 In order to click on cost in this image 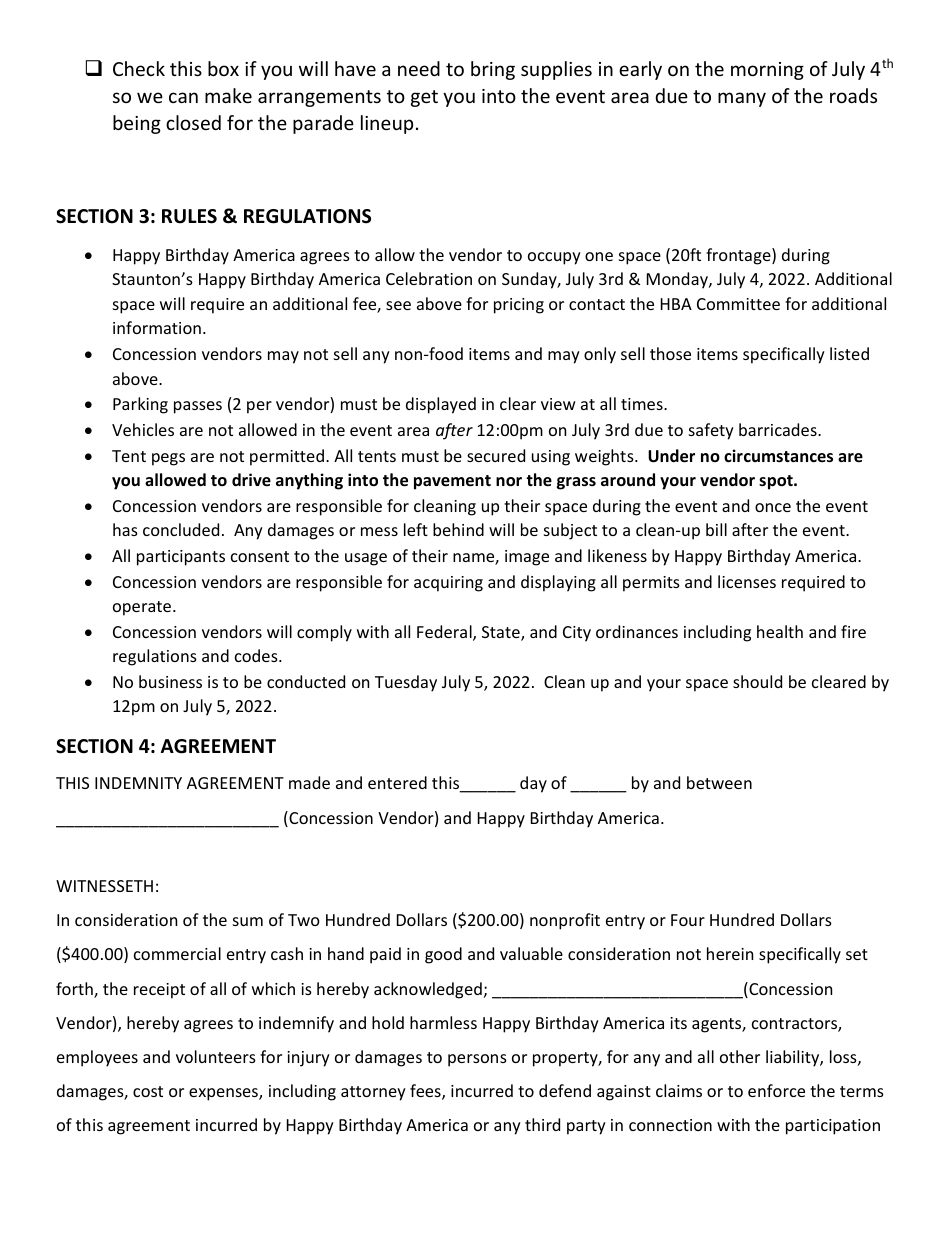, I will do `click(148, 1091)`.
